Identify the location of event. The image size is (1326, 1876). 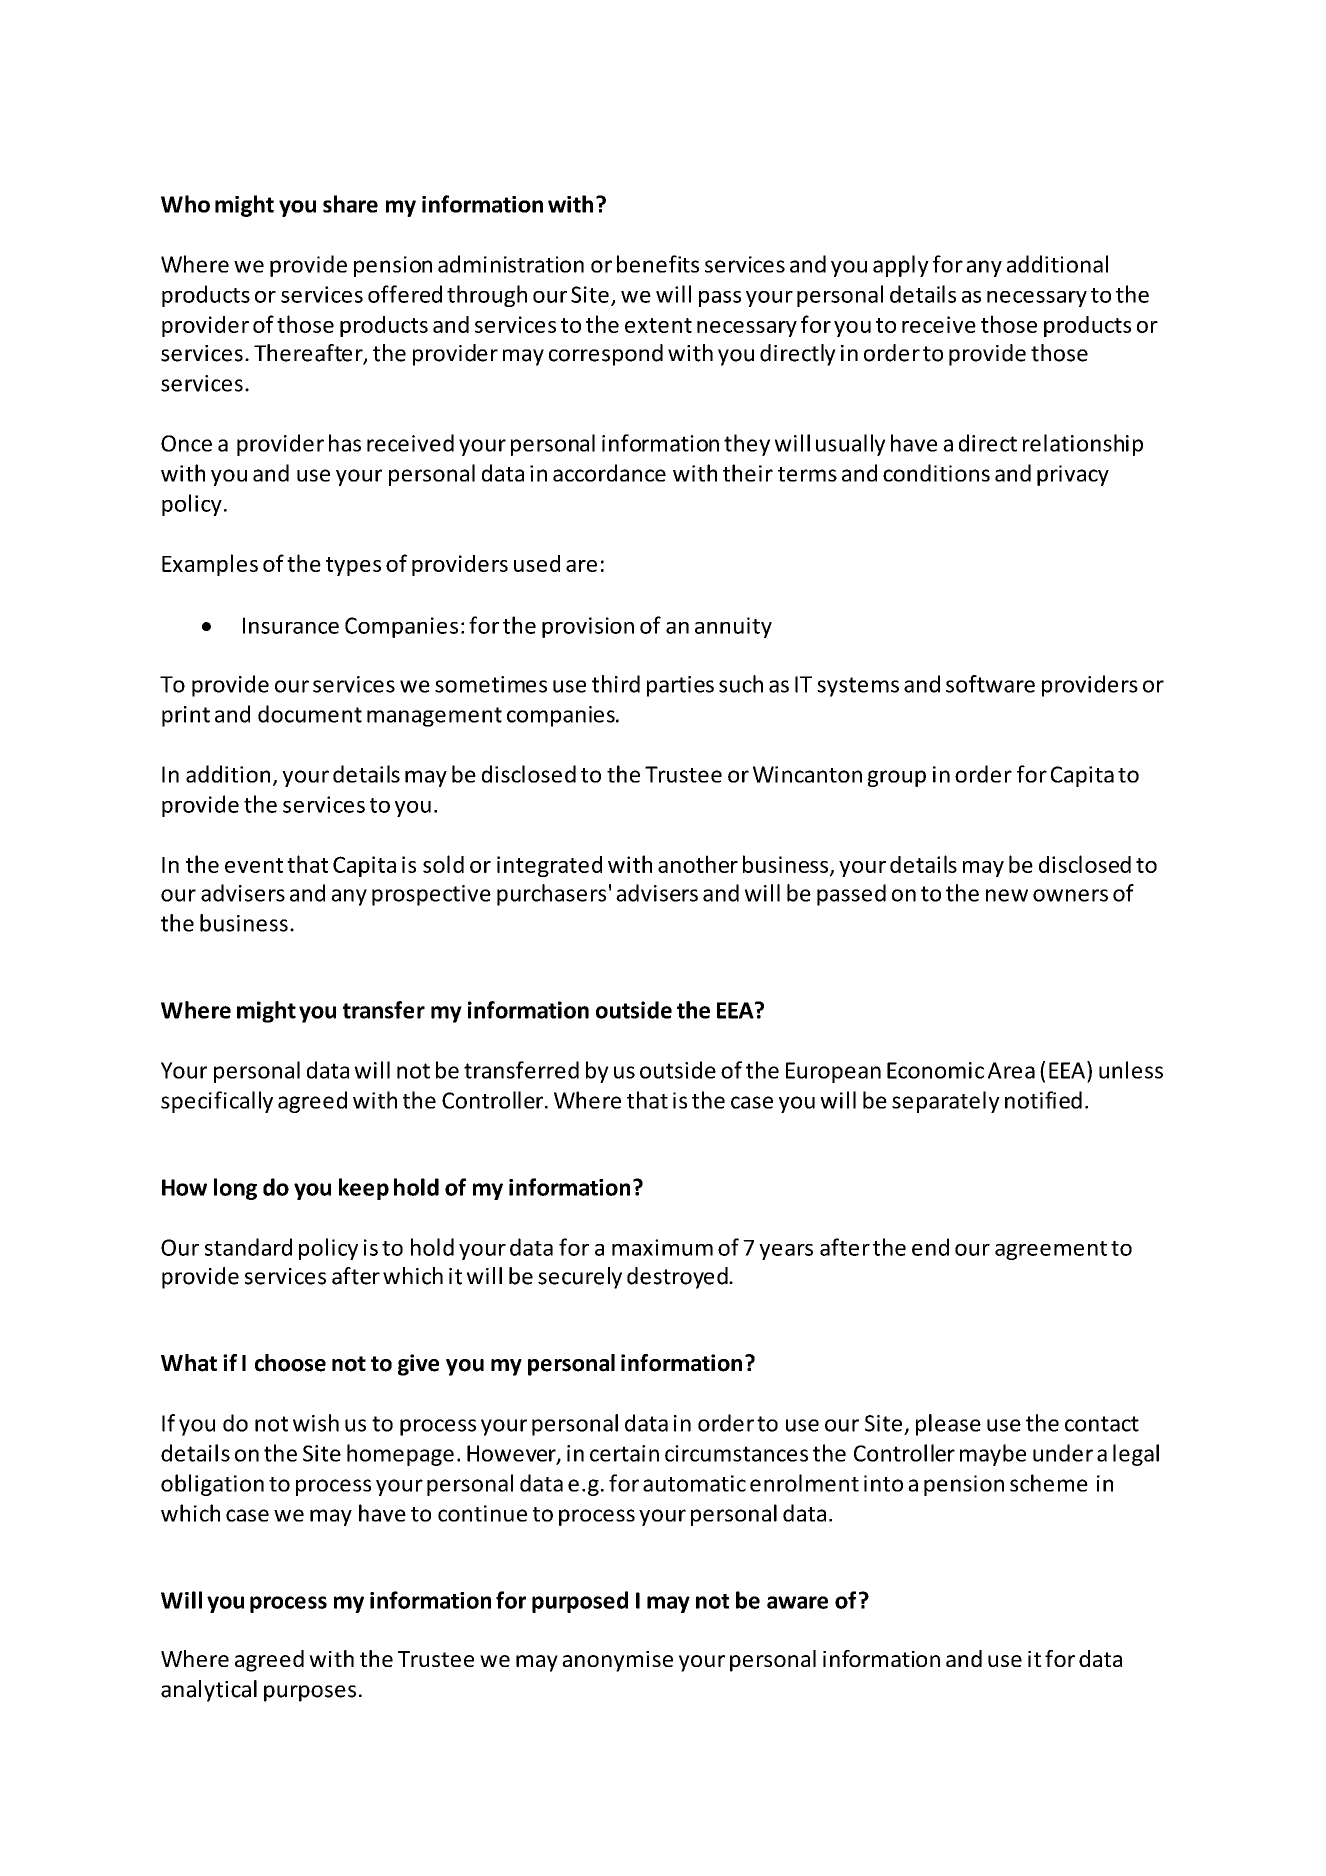
(254, 865).
